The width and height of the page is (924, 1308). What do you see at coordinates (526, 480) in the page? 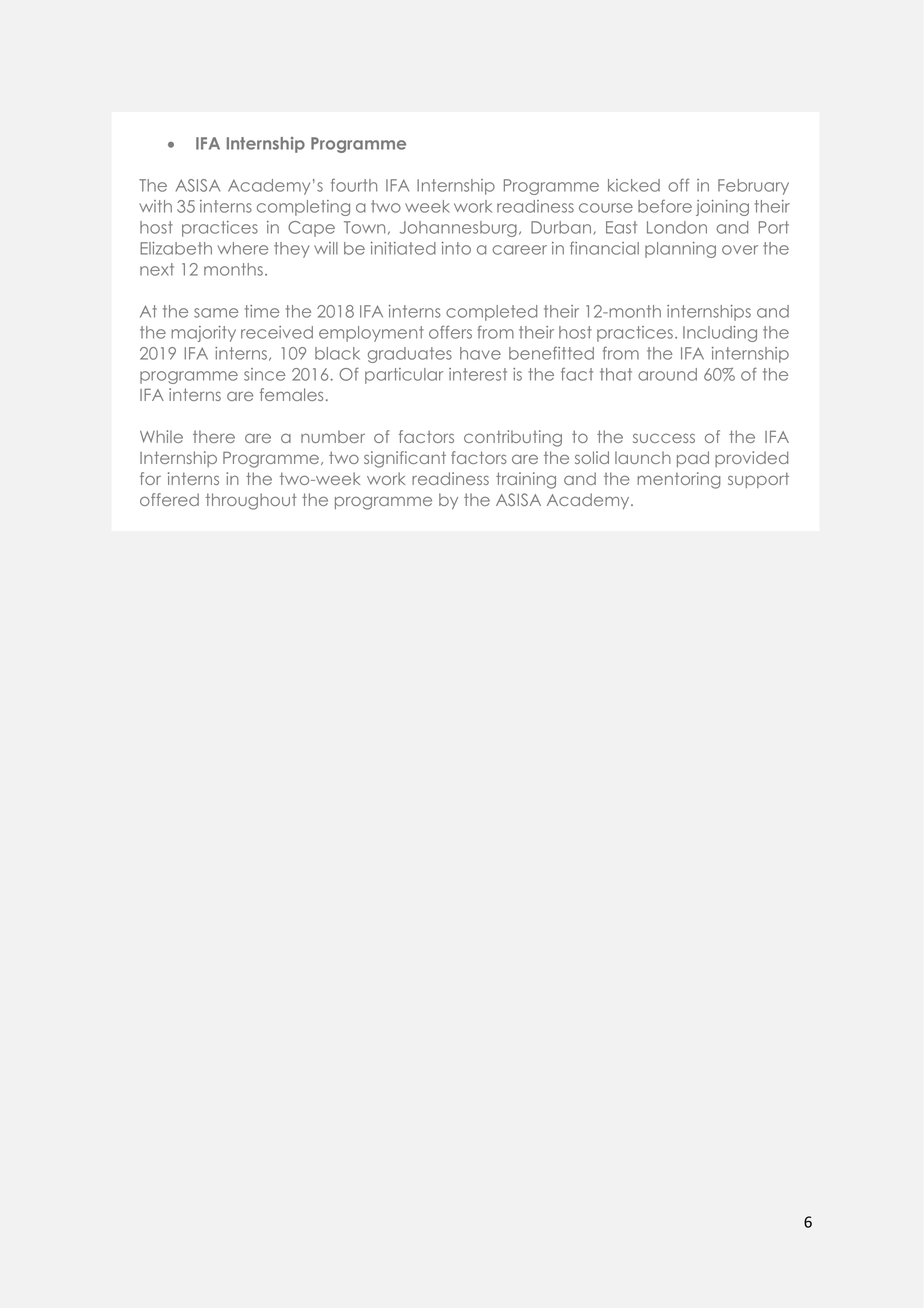
I see `training` at bounding box center [526, 480].
